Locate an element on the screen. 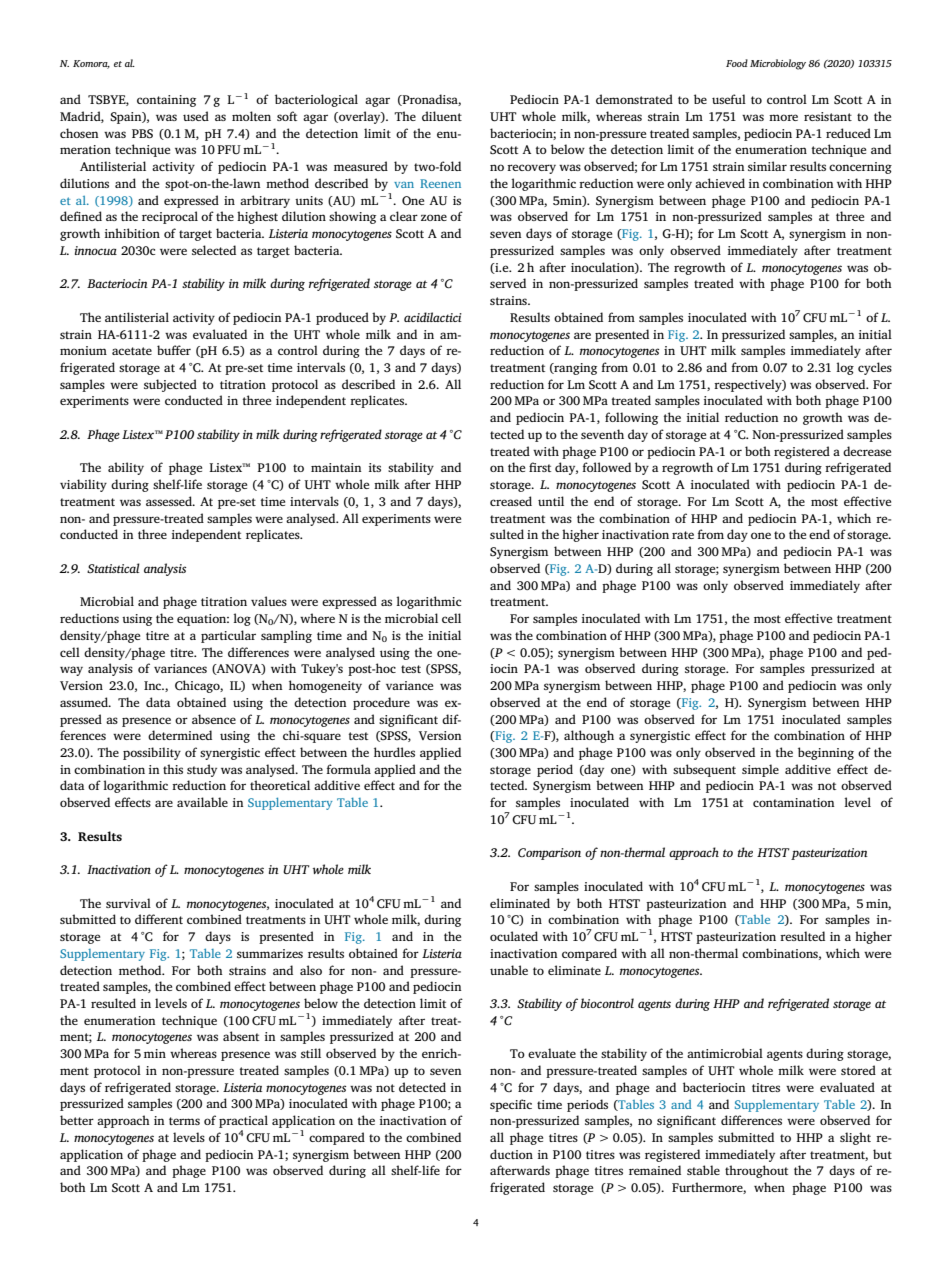 The height and width of the screenshot is (1270, 952). first is located at coordinates (540, 467).
